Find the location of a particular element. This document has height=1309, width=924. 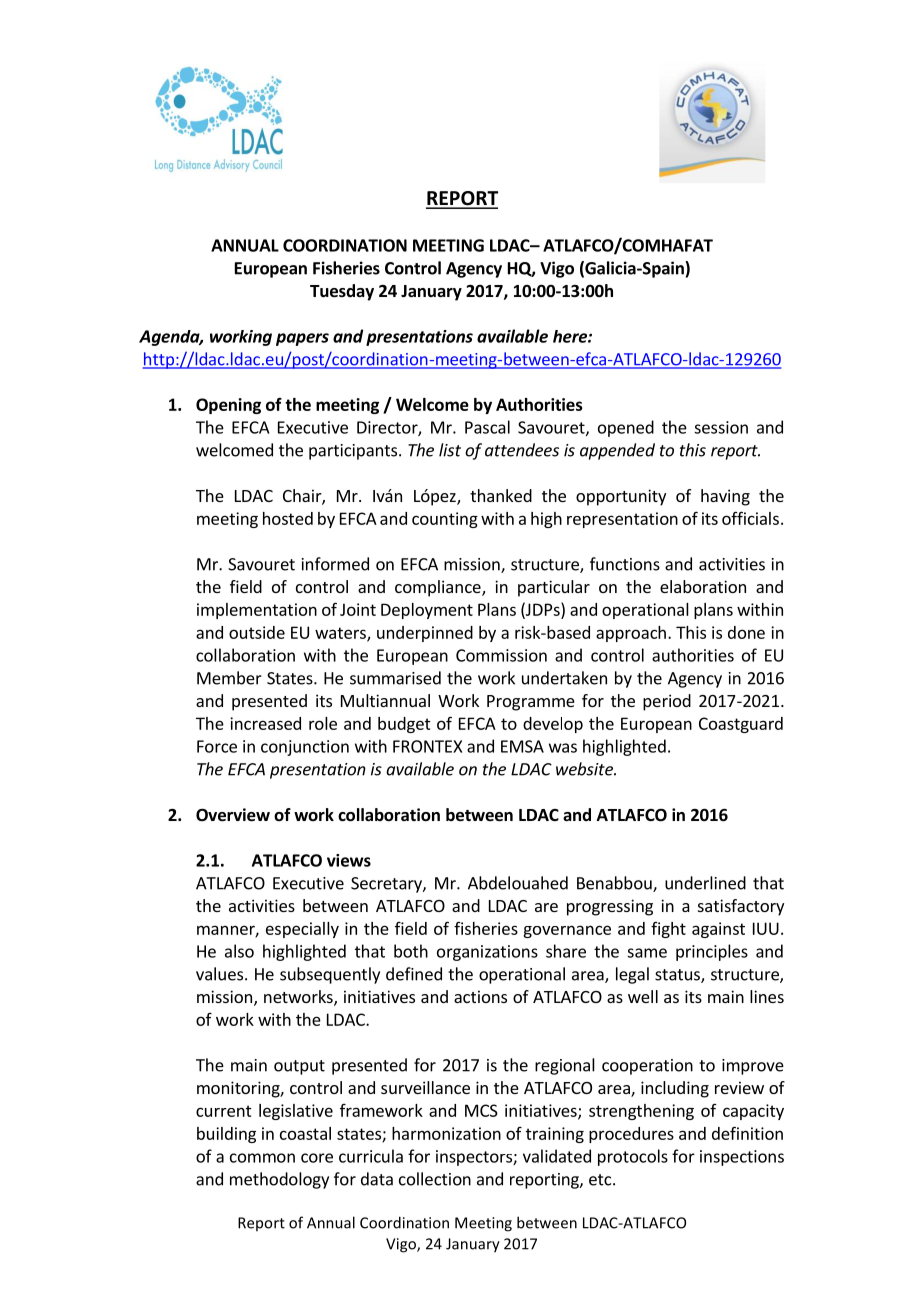

thanked is located at coordinates (501, 495).
